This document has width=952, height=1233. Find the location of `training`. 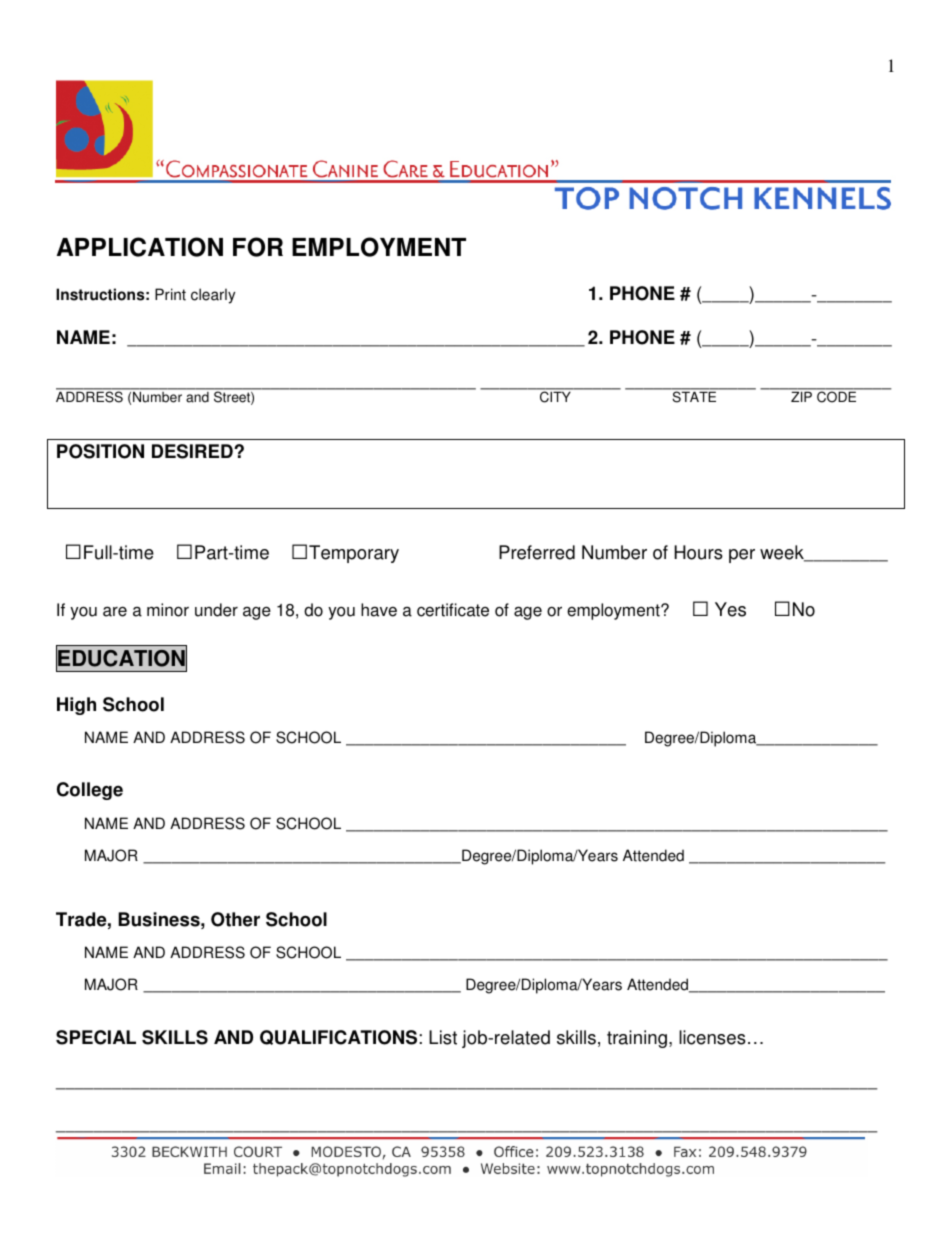

training is located at coordinates (637, 1039).
